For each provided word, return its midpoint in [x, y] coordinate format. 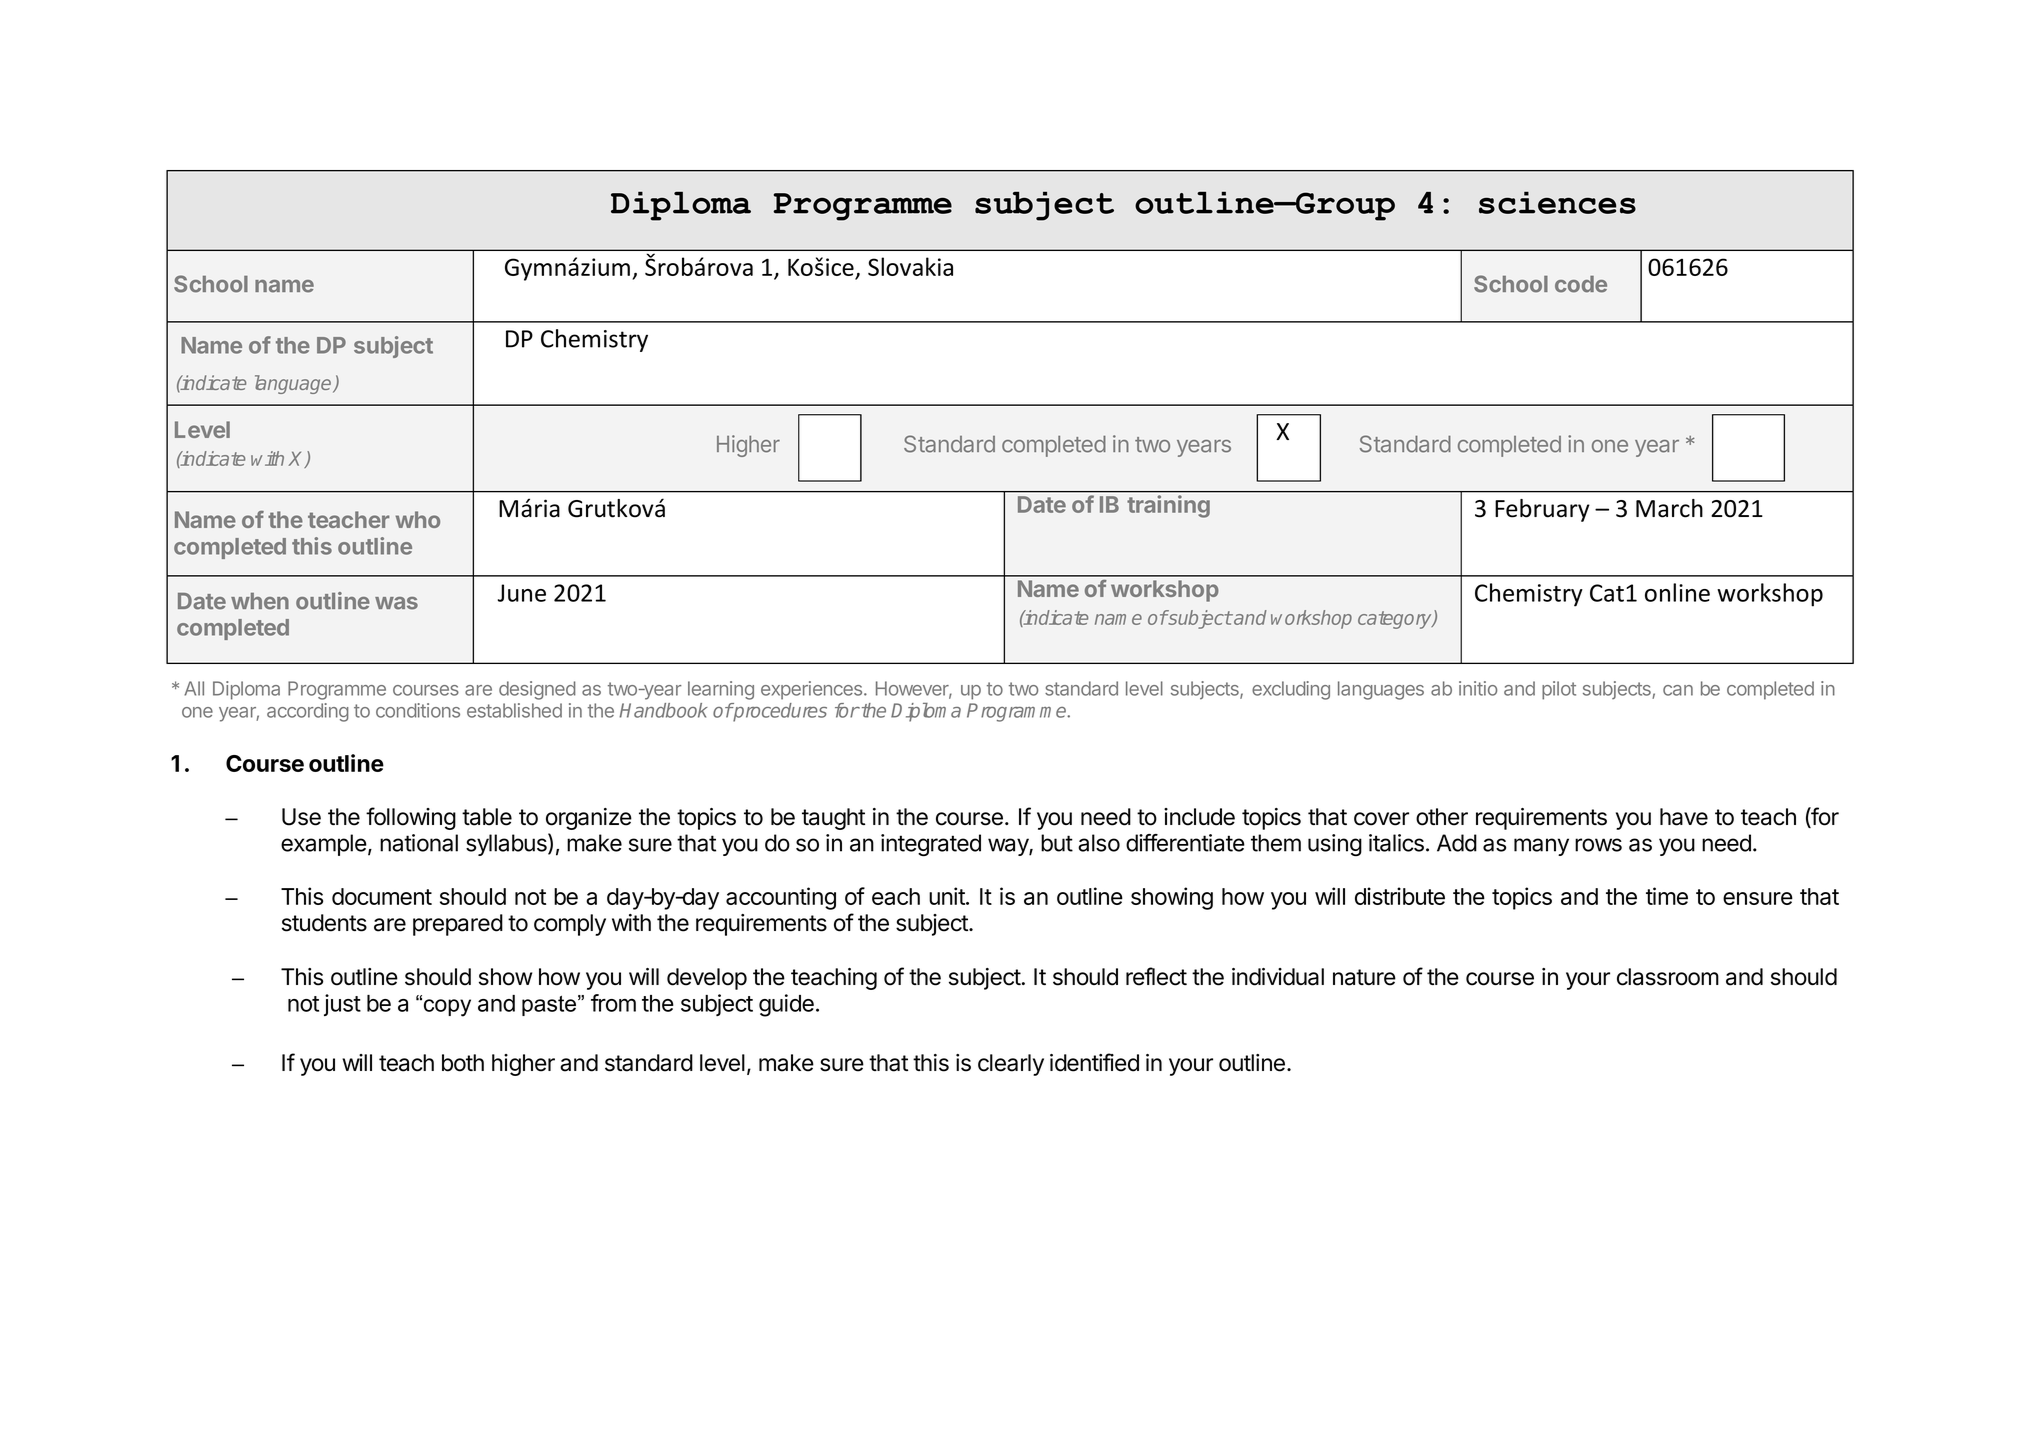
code [1581, 284]
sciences [1557, 203]
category [1396, 620]
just [342, 1005]
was [396, 603]
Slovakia [910, 266]
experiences [813, 690]
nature [1364, 977]
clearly [1011, 1065]
